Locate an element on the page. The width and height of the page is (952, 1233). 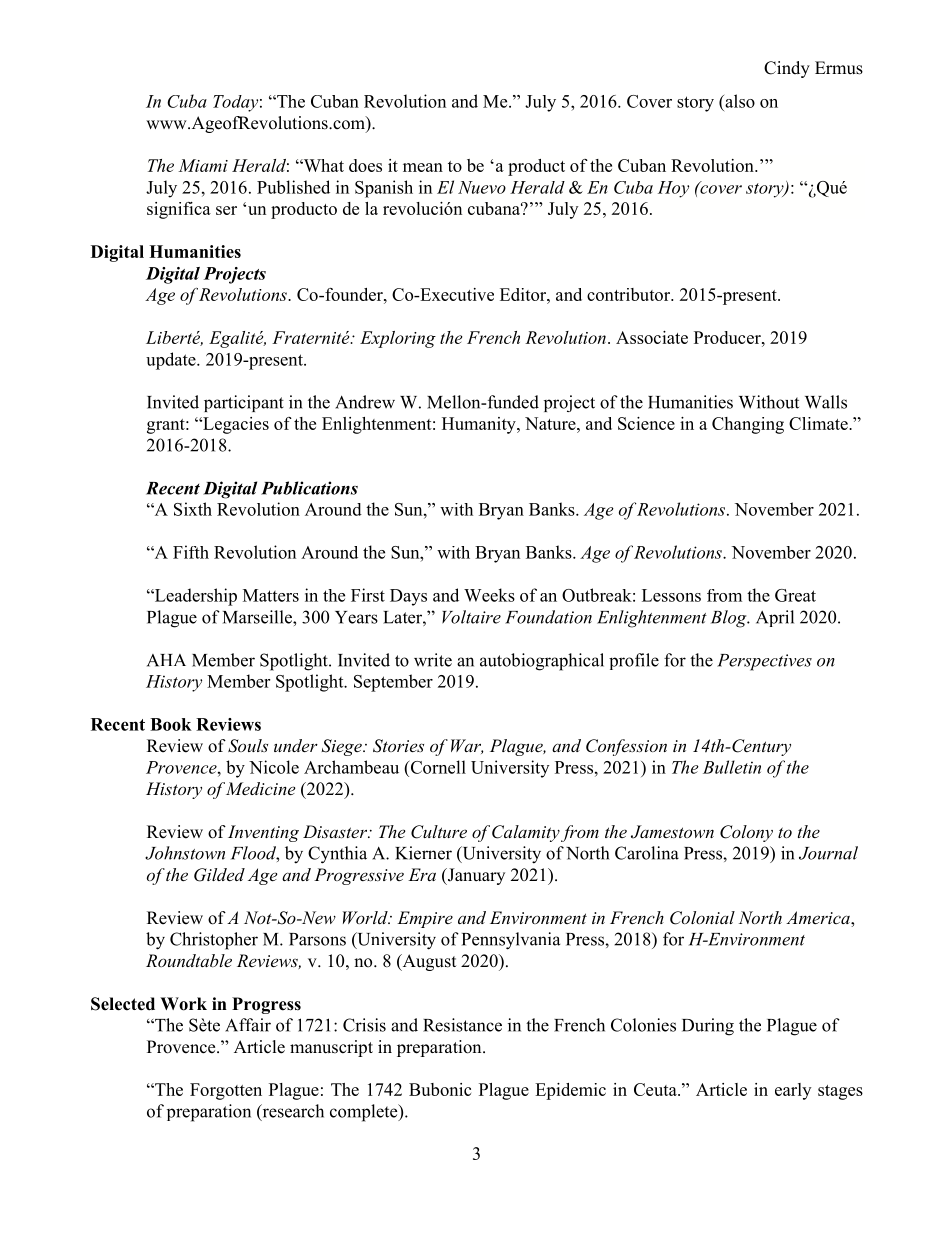
Fifth is located at coordinates (191, 552).
